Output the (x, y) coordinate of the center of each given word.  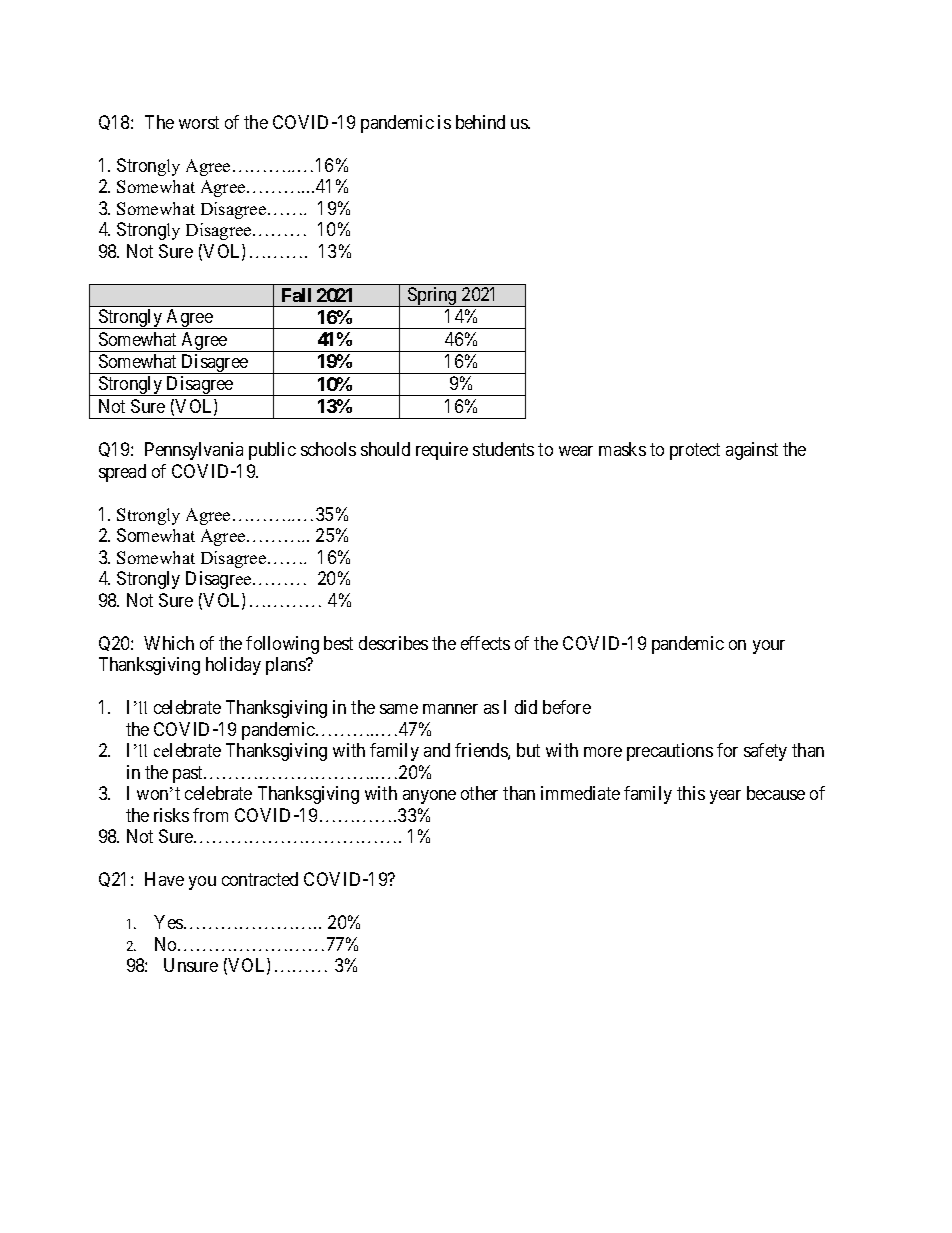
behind (480, 122)
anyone (429, 797)
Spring (432, 297)
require (442, 451)
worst (199, 122)
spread (122, 473)
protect (695, 452)
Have (164, 879)
